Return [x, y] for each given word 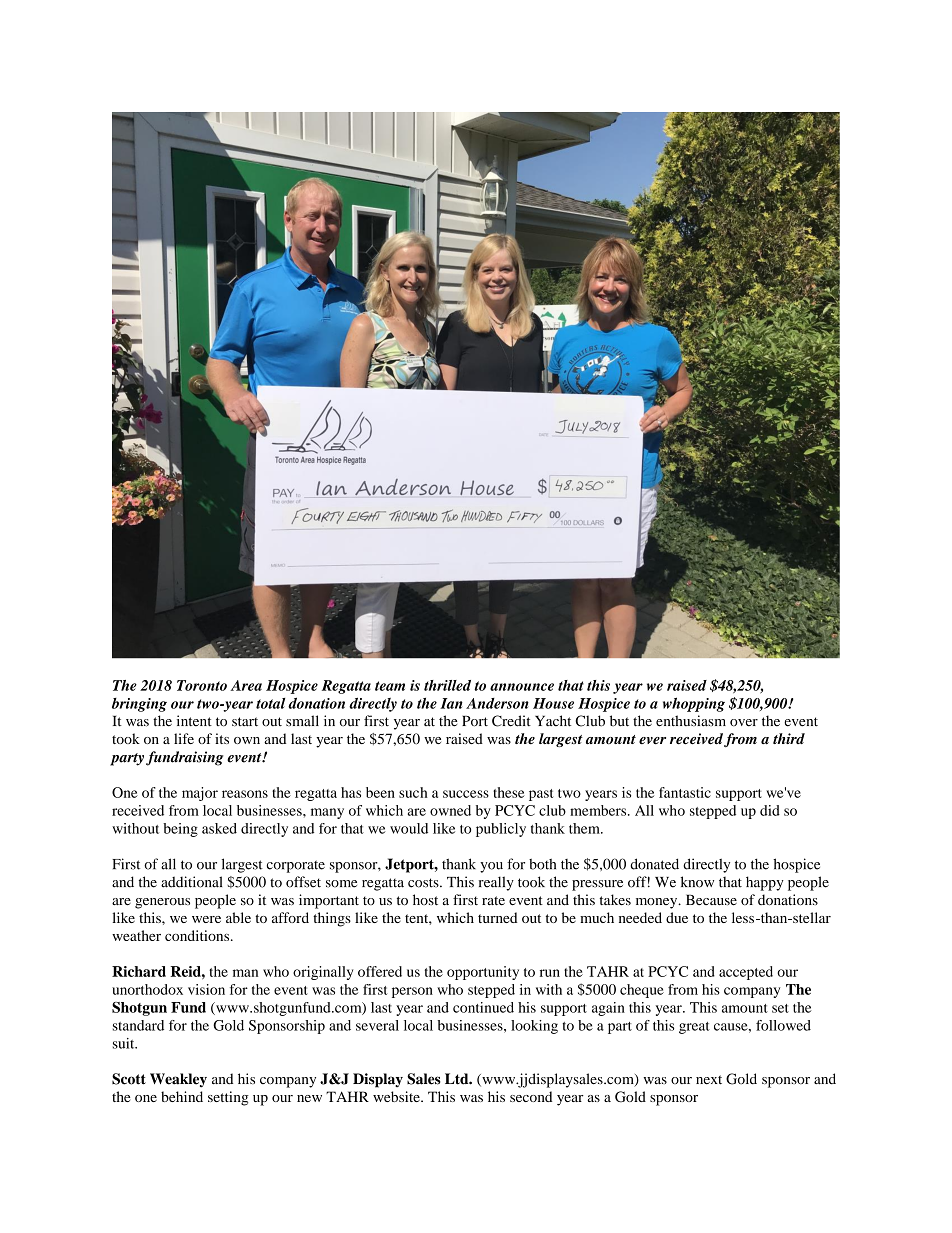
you [491, 867]
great [694, 1028]
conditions [198, 935]
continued [483, 1007]
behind [182, 1096]
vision [206, 989]
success [466, 794]
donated [655, 864]
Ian [451, 703]
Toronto [202, 685]
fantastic [685, 792]
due [677, 917]
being [180, 830]
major [200, 794]
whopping [694, 704]
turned [497, 917]
